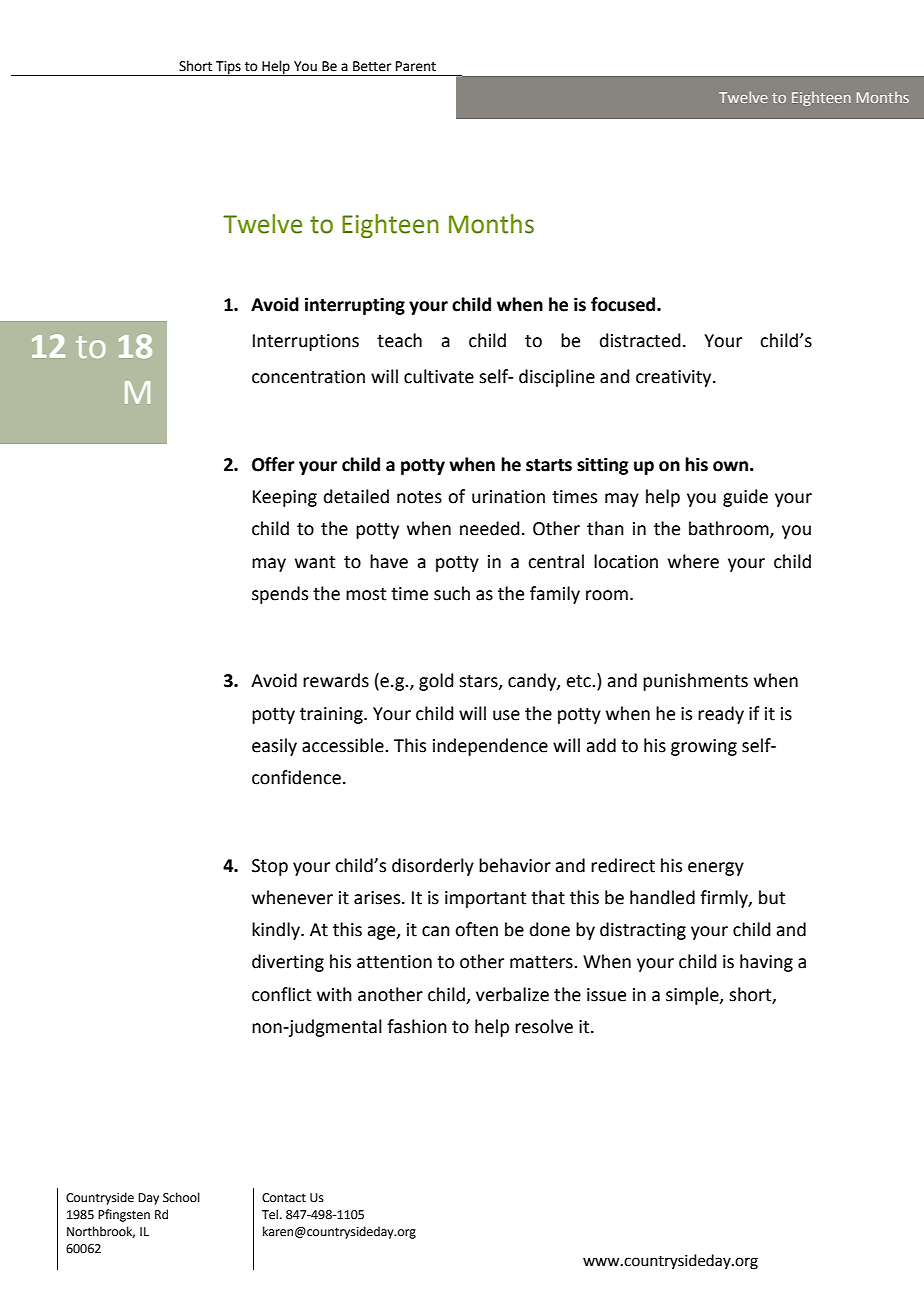 The width and height of the screenshot is (924, 1307). What do you see at coordinates (640, 340) in the screenshot?
I see `distracted` at bounding box center [640, 340].
